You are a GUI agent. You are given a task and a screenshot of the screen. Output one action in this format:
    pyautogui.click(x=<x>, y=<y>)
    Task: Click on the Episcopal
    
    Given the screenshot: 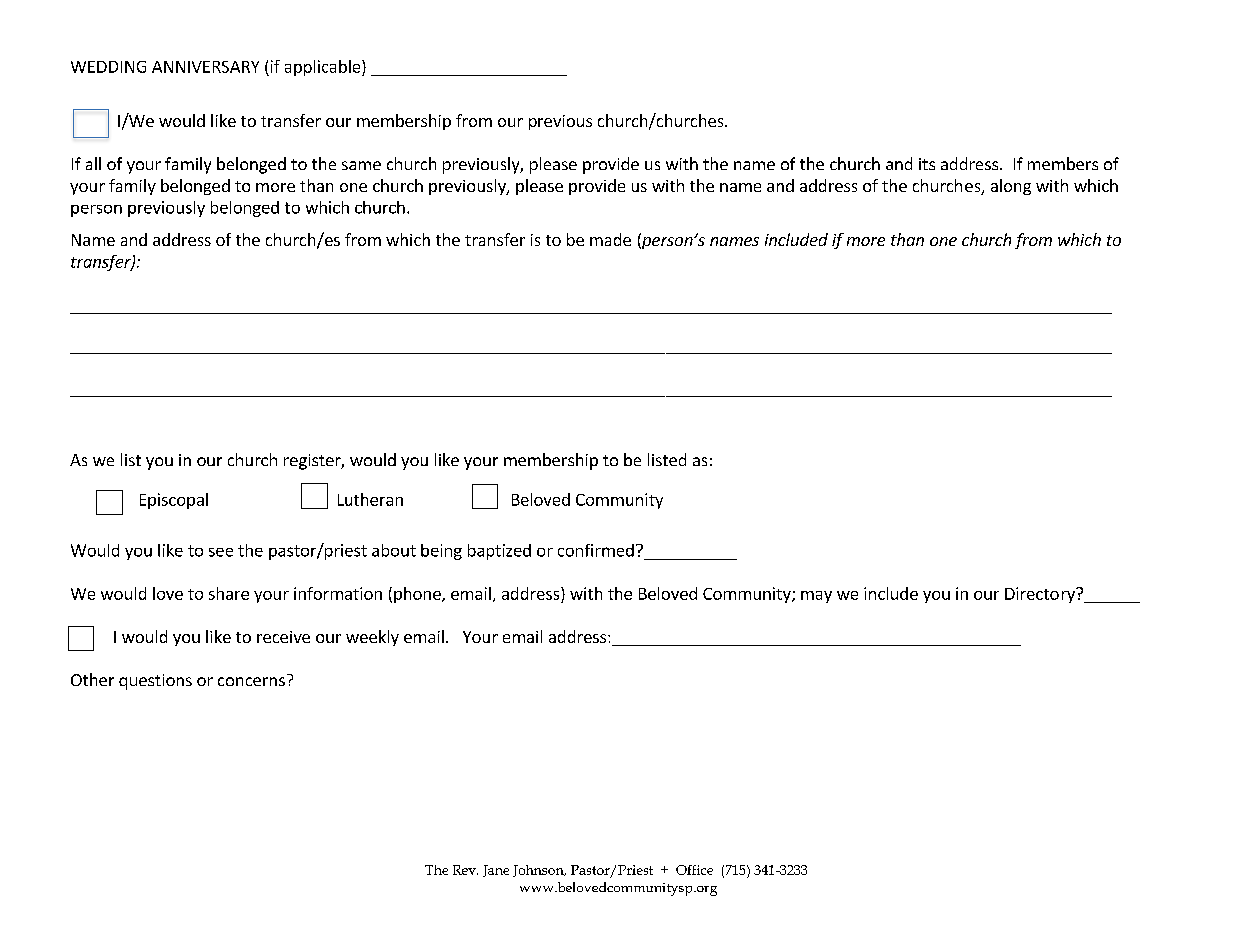 What is the action you would take?
    pyautogui.click(x=174, y=501)
